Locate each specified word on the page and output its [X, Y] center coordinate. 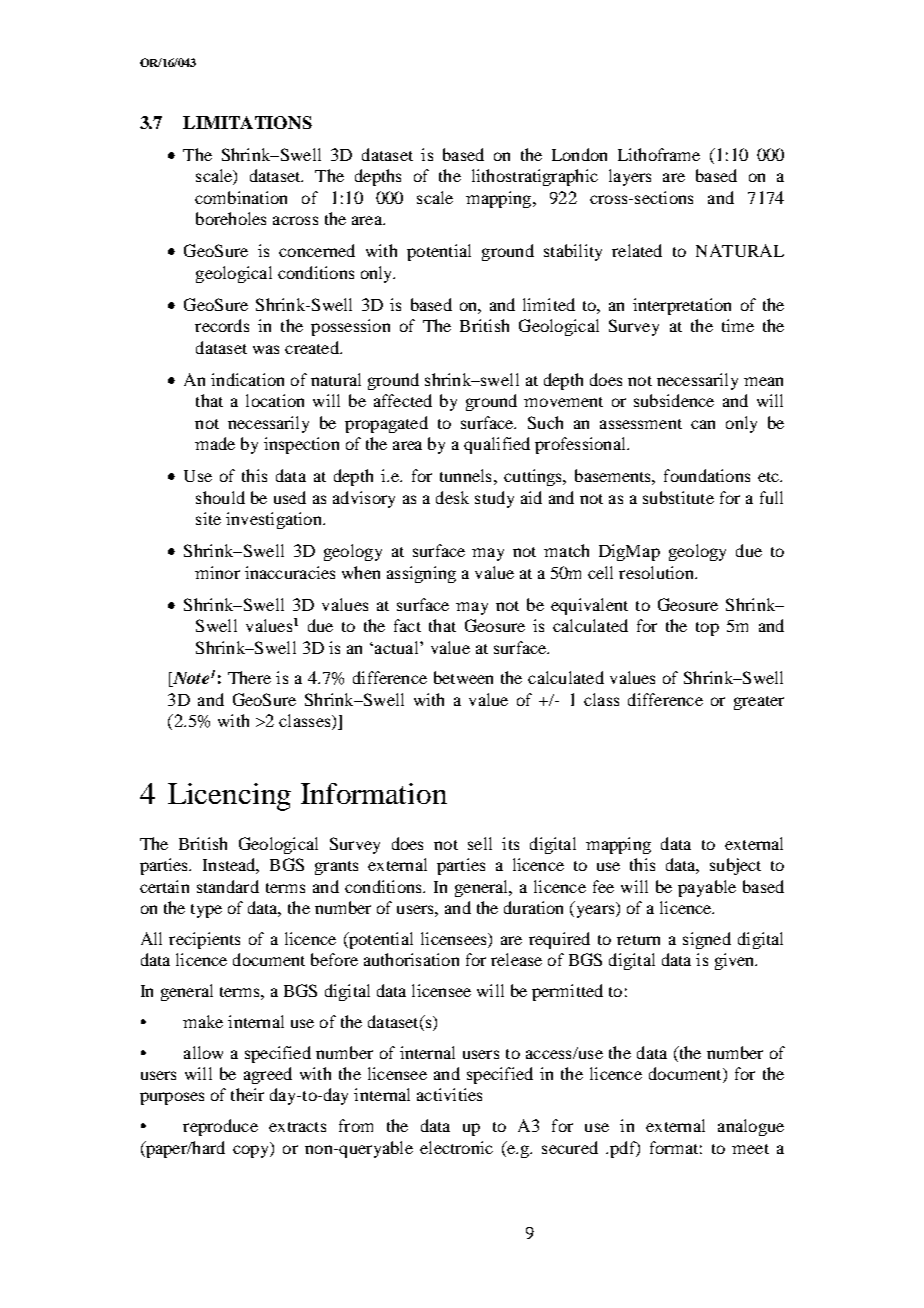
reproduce [220, 1127]
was [266, 349]
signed [707, 940]
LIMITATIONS [247, 122]
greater [759, 703]
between [463, 677]
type [206, 911]
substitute [678, 497]
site [208, 518]
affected [403, 400]
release [516, 959]
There [249, 677]
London [579, 154]
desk [452, 497]
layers [630, 177]
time [738, 325]
